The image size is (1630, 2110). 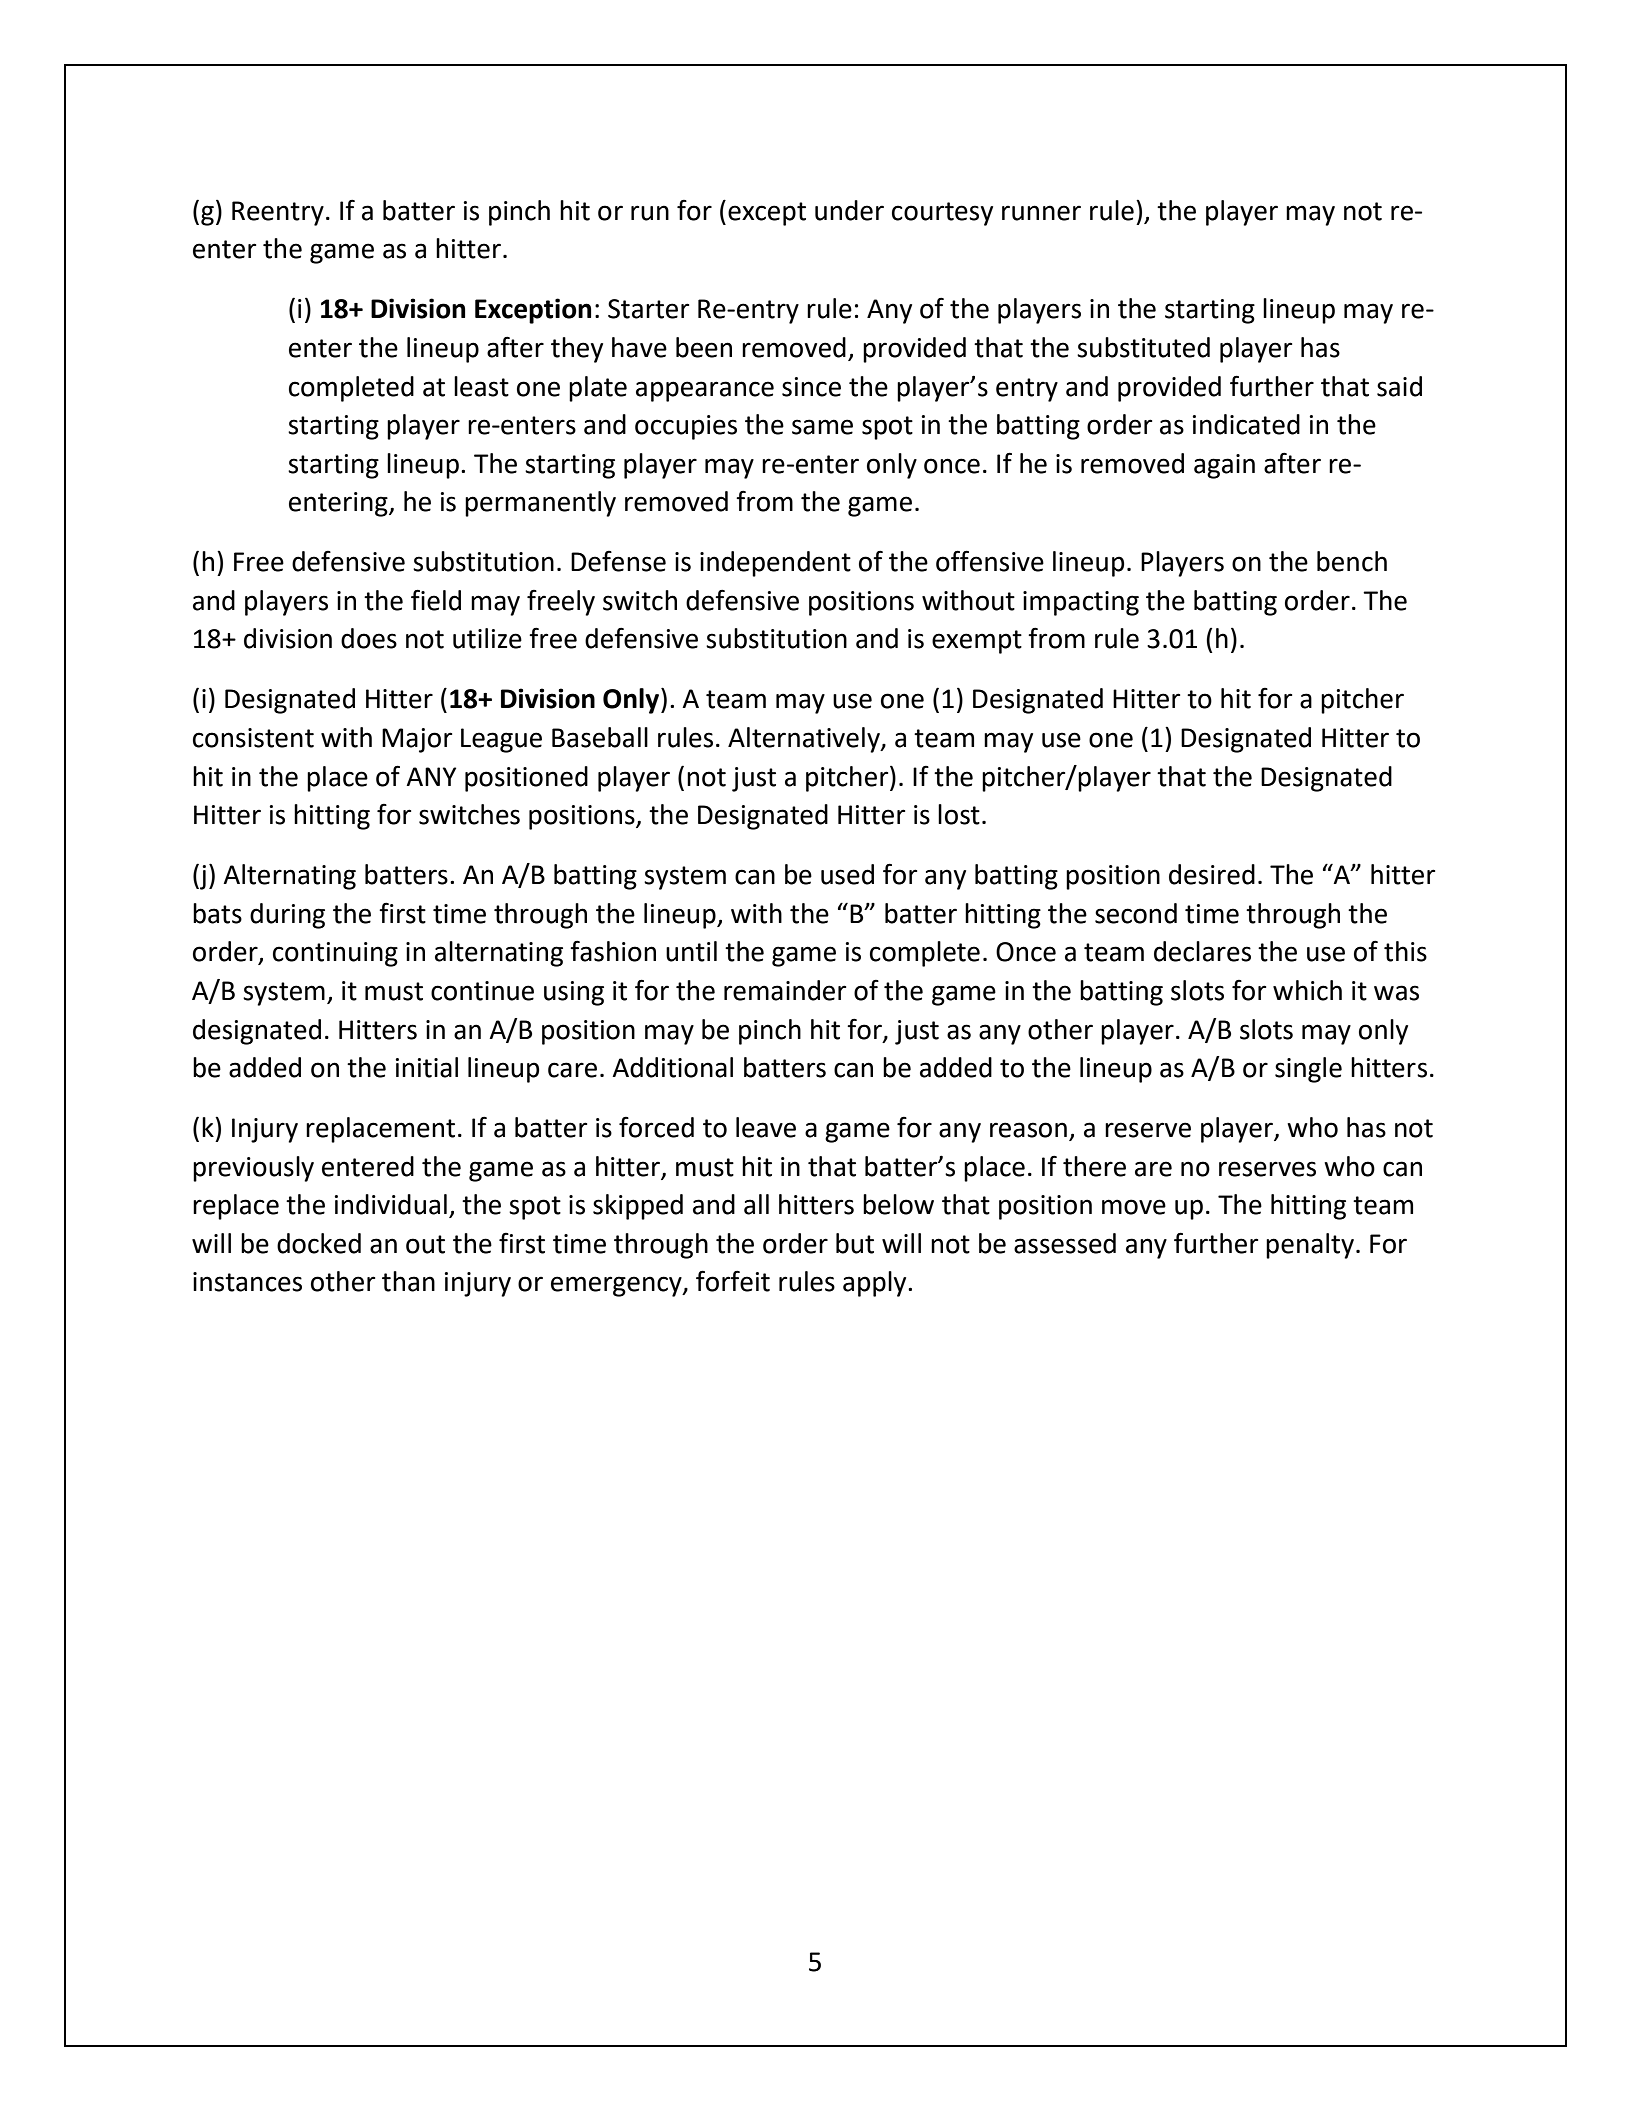 I want to click on they, so click(x=577, y=350).
